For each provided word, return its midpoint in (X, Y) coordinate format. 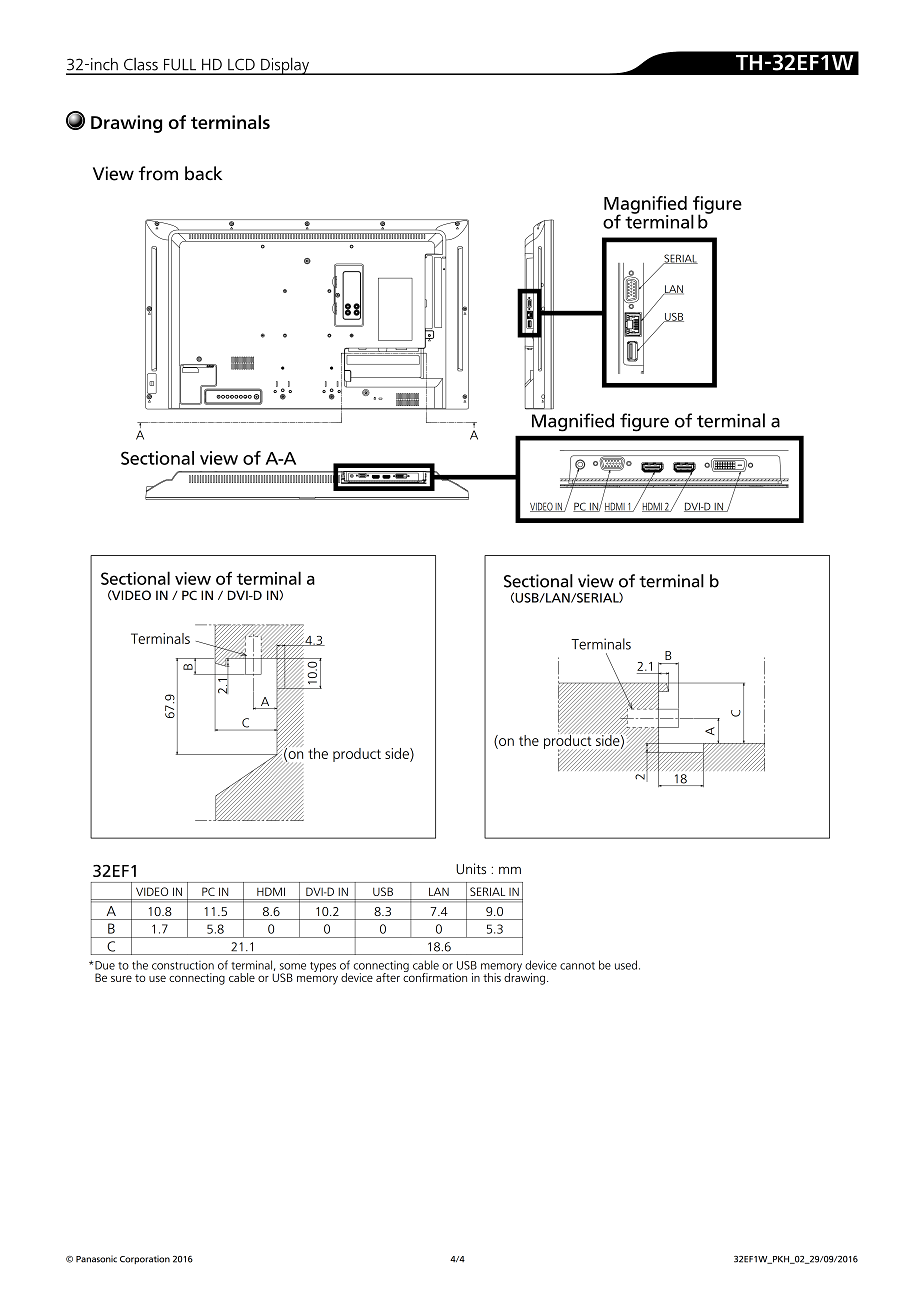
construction (183, 965)
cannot (577, 966)
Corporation (145, 1259)
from (158, 173)
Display (285, 66)
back (203, 173)
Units (471, 869)
